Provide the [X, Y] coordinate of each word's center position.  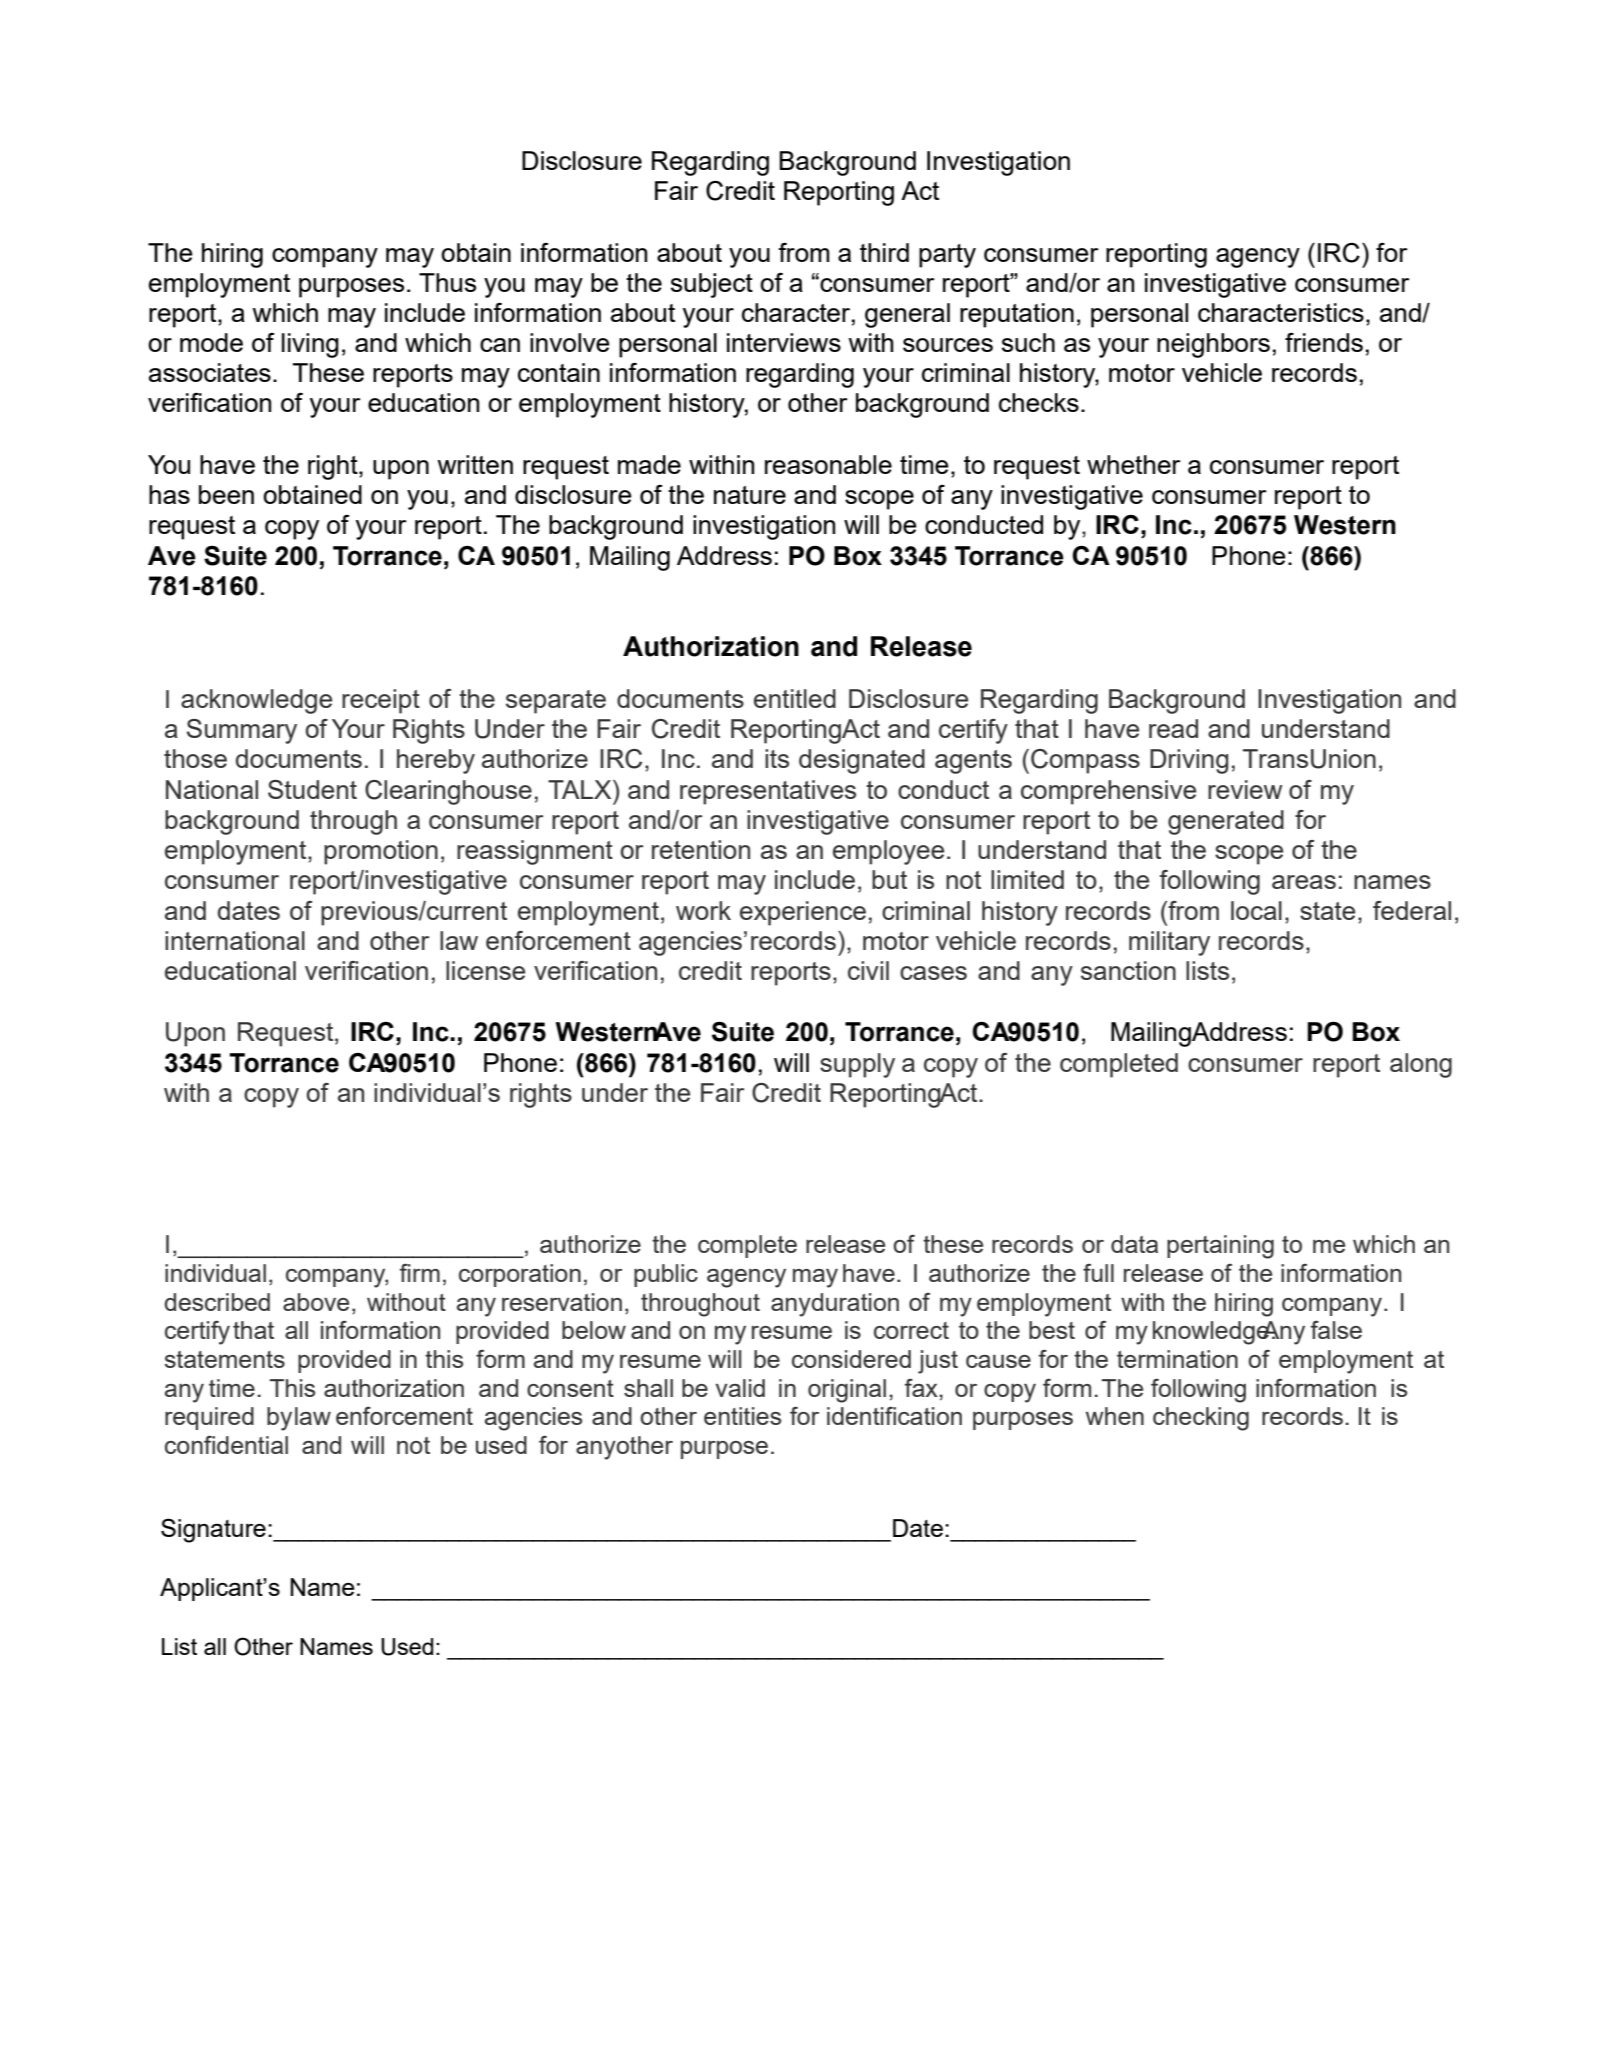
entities [742, 1416]
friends [1324, 342]
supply [857, 1065]
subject [712, 285]
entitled [795, 698]
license [485, 970]
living [310, 345]
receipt [381, 701]
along [1421, 1065]
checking [1201, 1419]
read [1173, 728]
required [209, 1418]
